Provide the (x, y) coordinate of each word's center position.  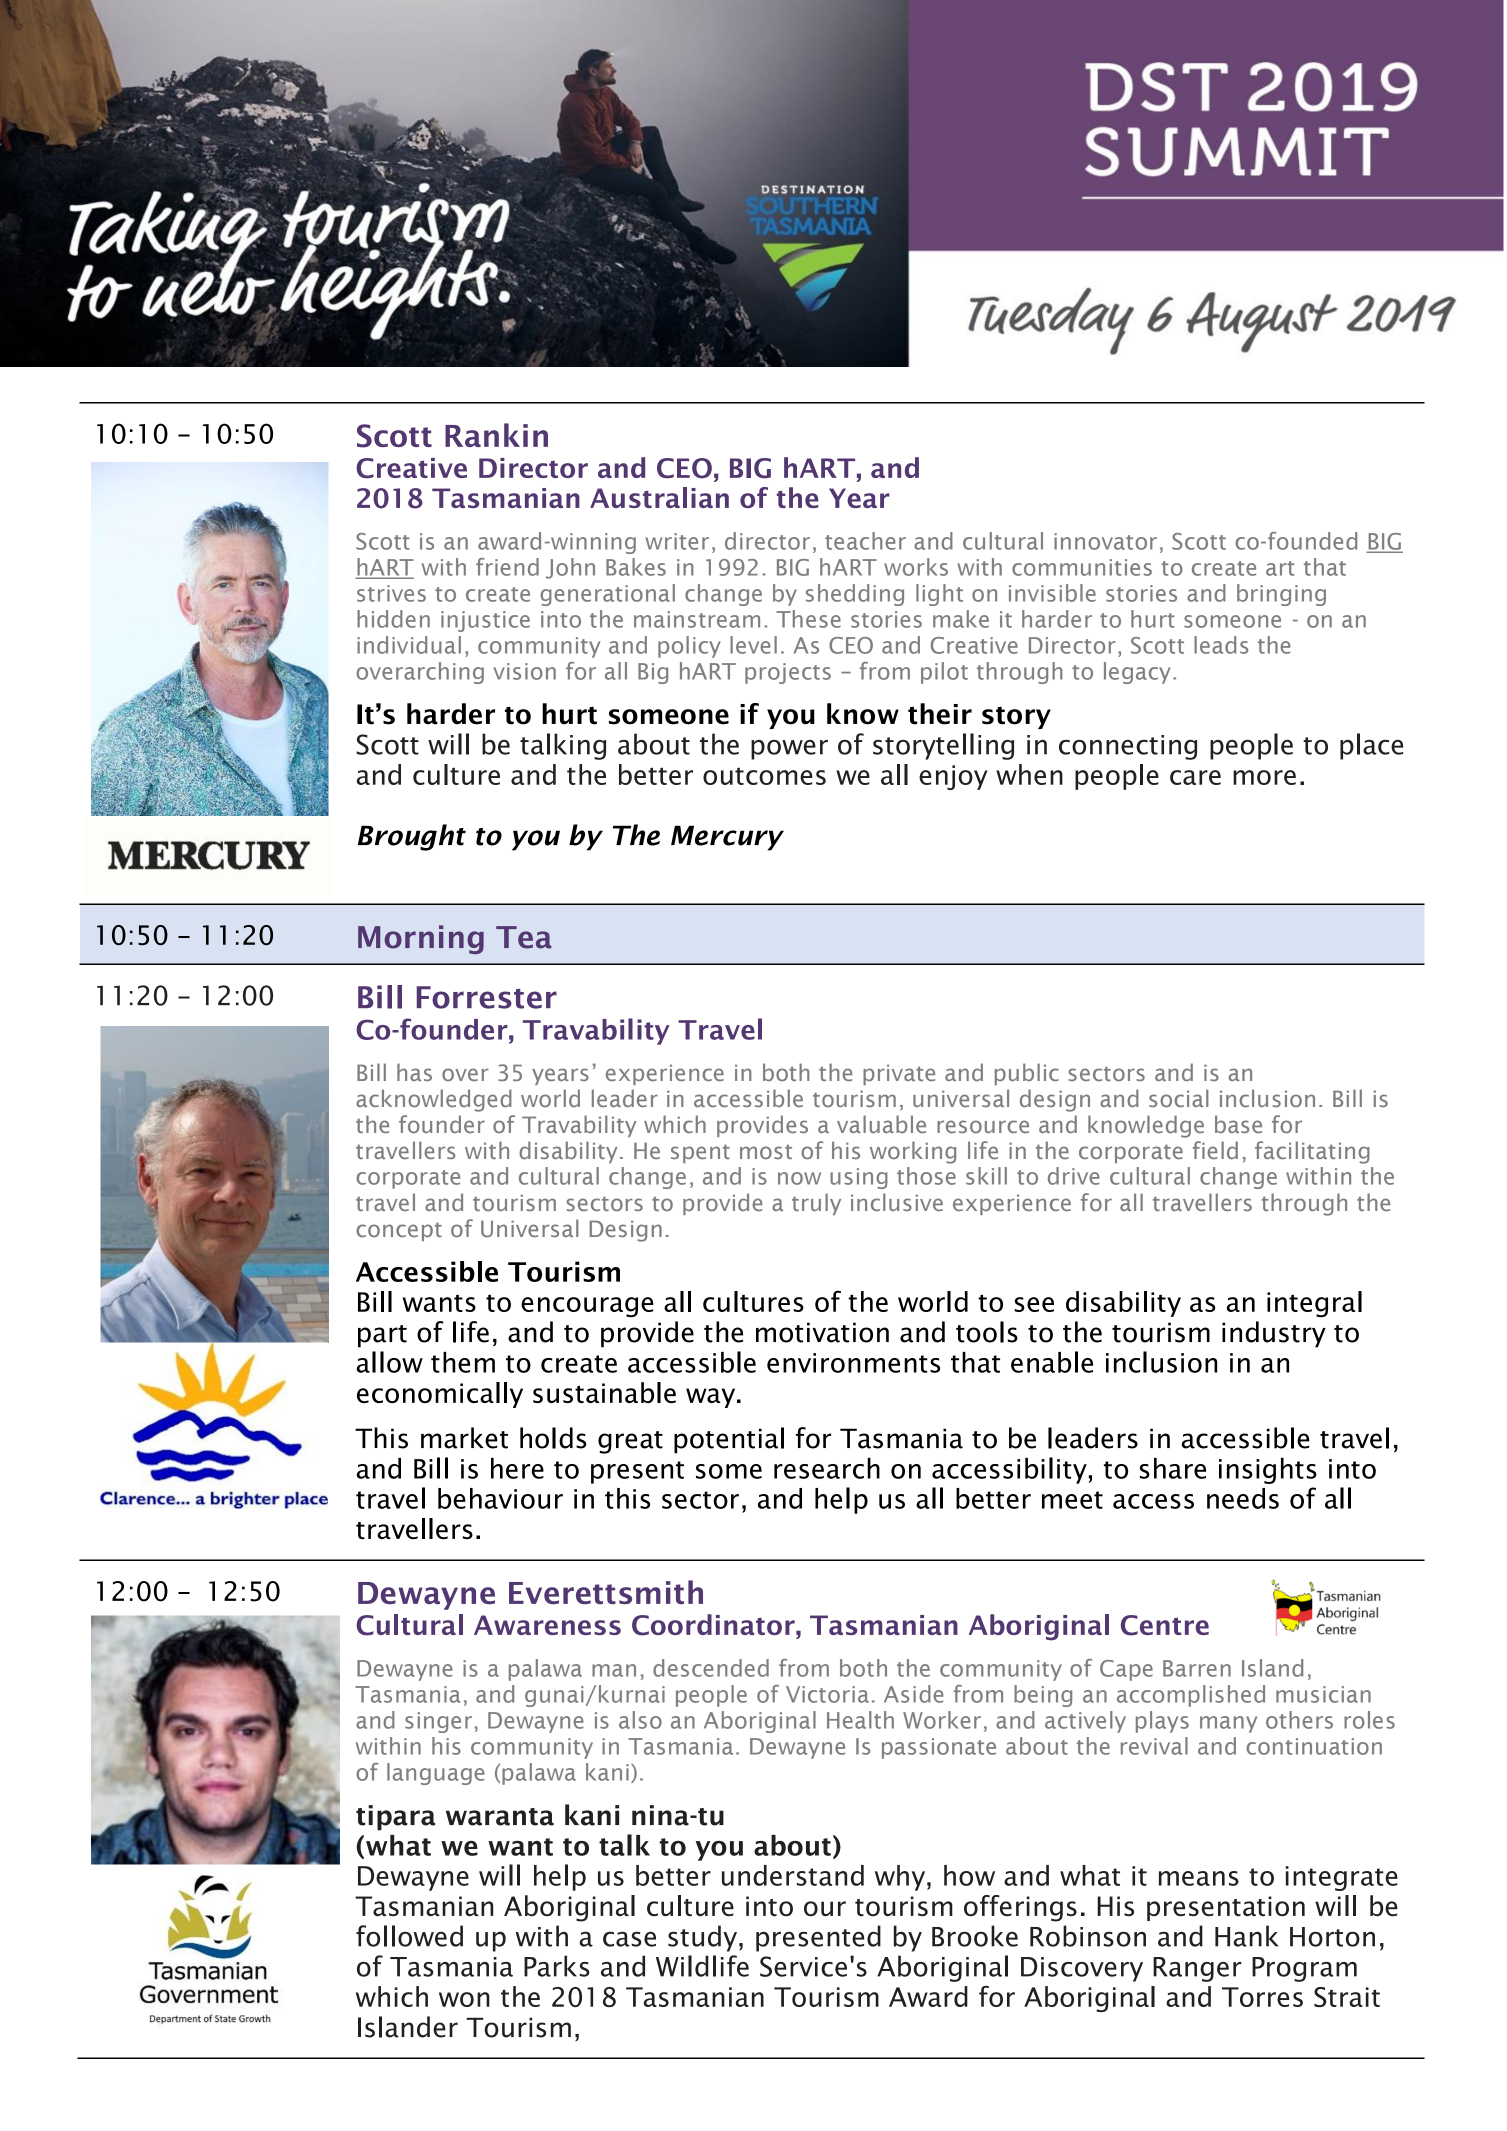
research (827, 1468)
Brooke (975, 1936)
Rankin (496, 435)
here (517, 1468)
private (899, 1074)
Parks (557, 1966)
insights (1268, 1471)
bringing (1281, 595)
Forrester (487, 997)
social (1179, 1098)
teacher (865, 541)
